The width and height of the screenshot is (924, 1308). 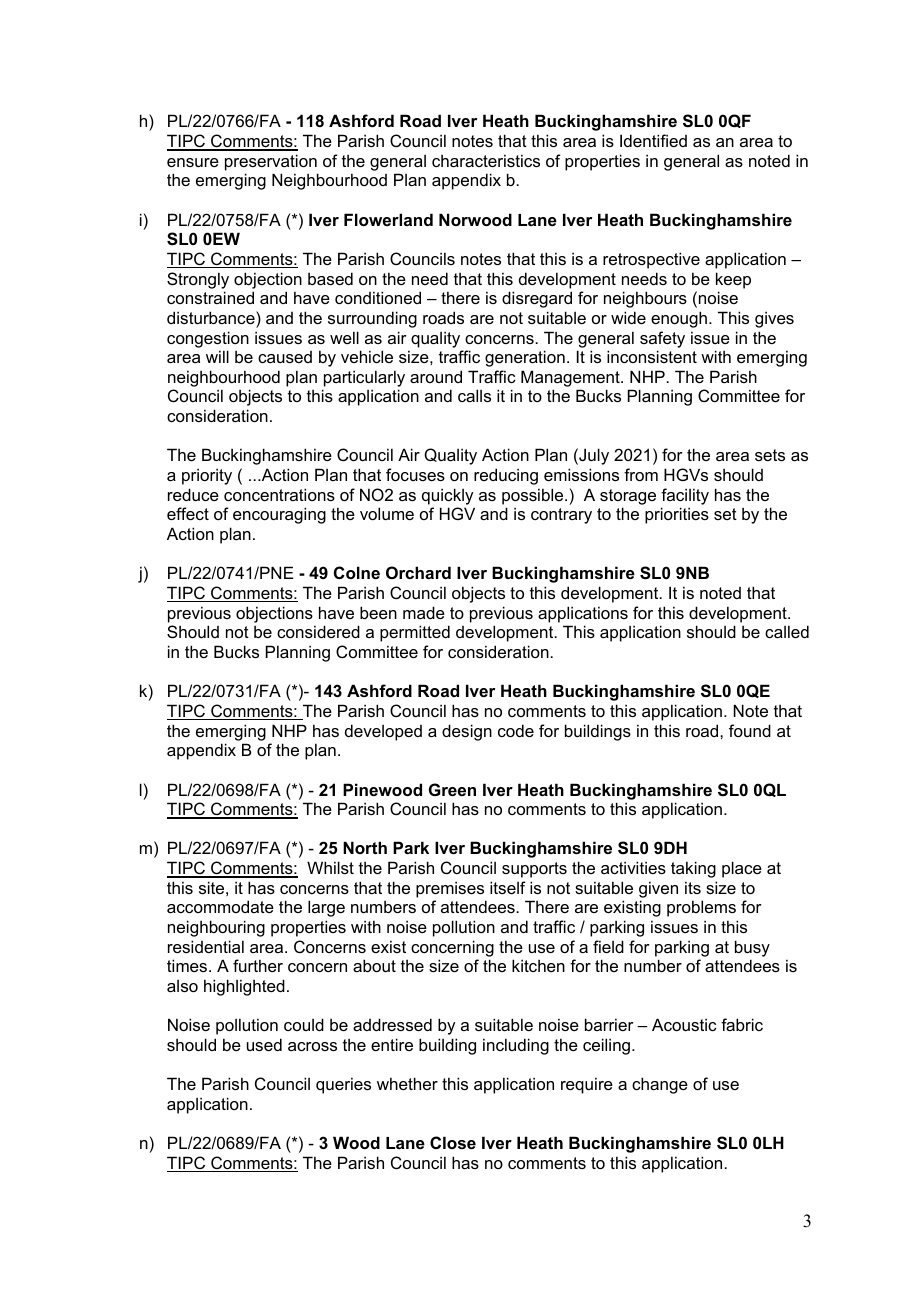 I want to click on change, so click(x=660, y=1085).
